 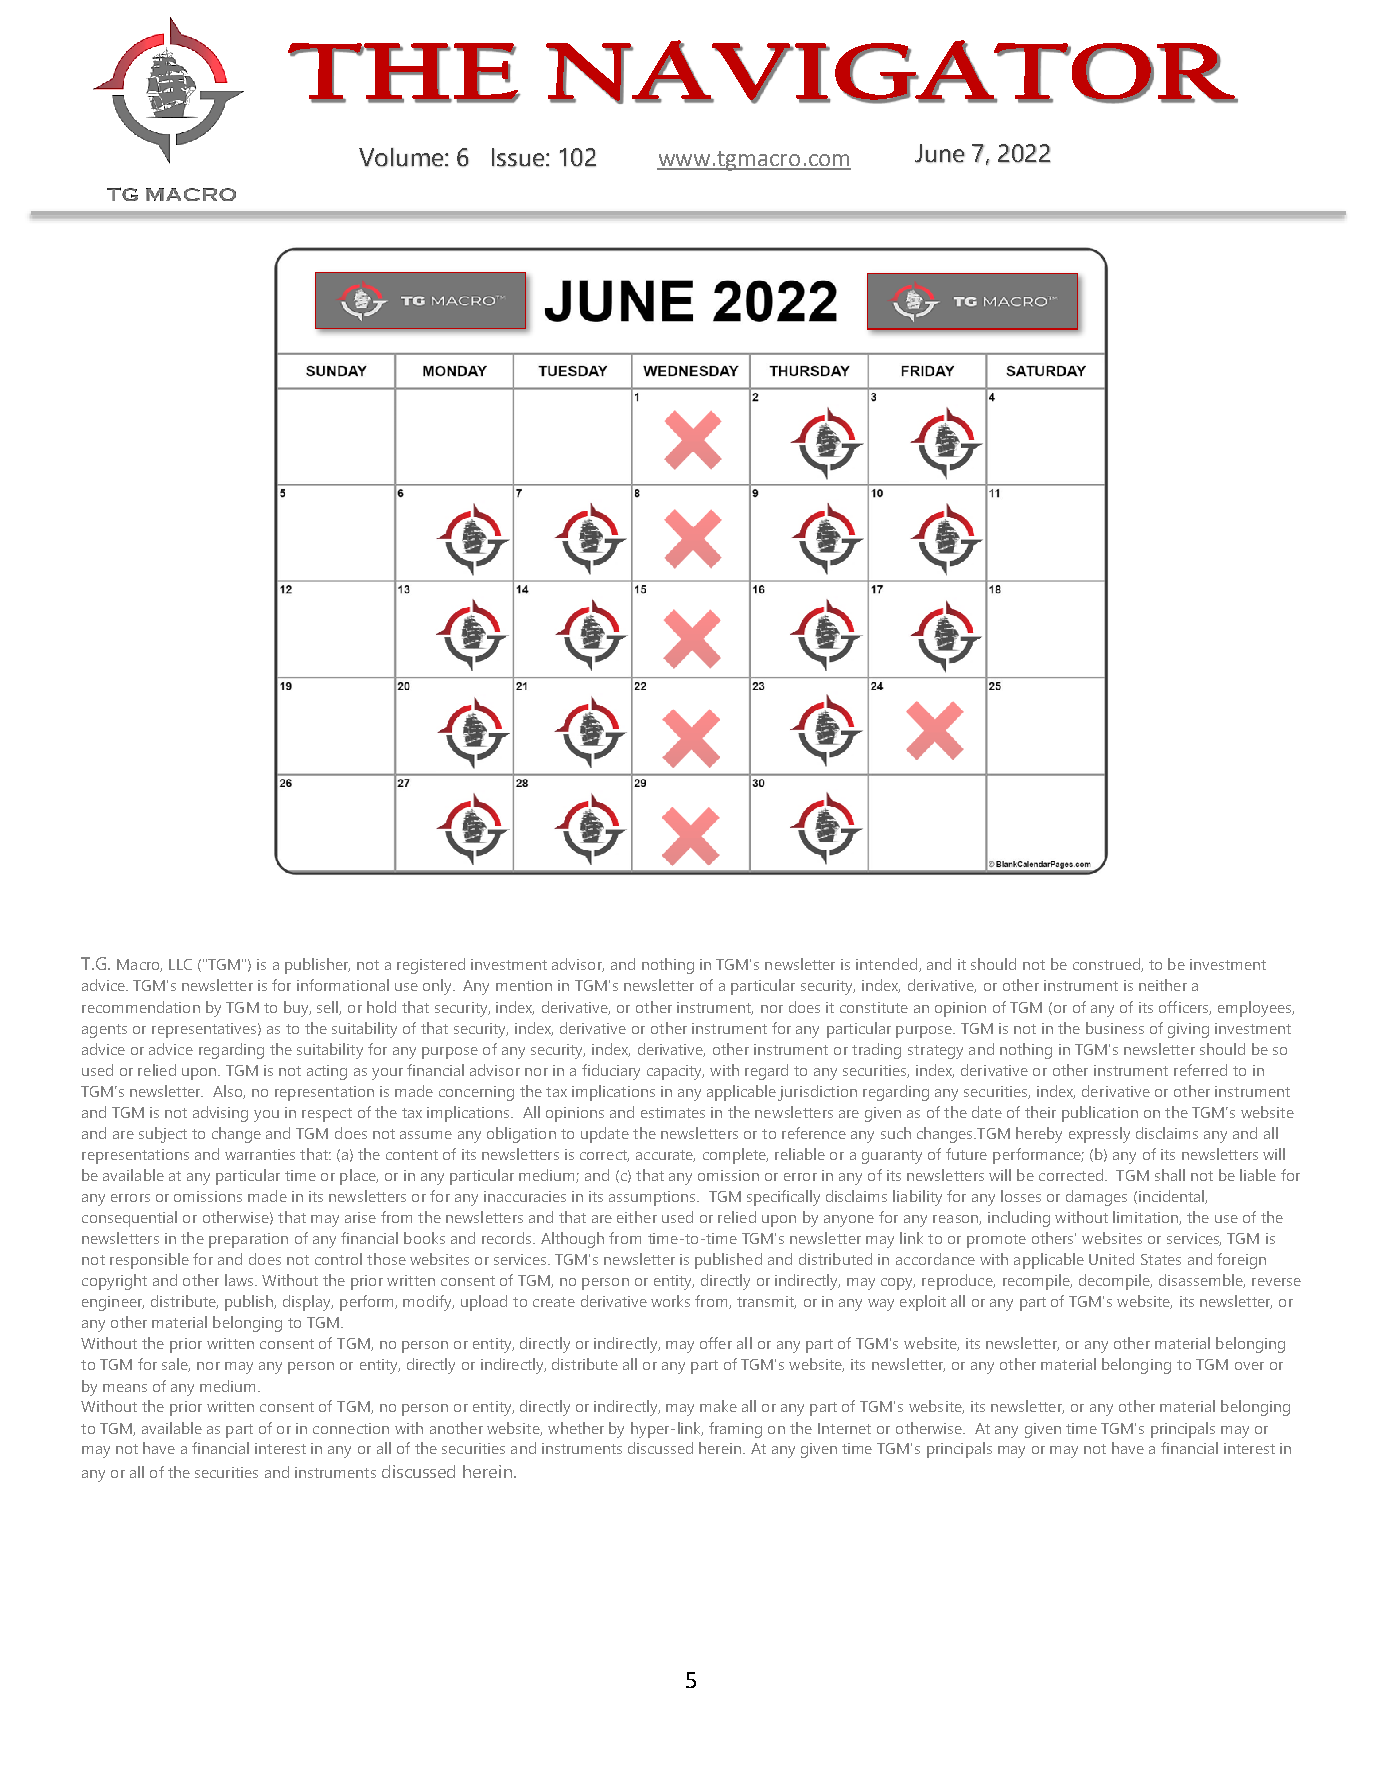 What do you see at coordinates (718, 1406) in the image?
I see `make` at bounding box center [718, 1406].
